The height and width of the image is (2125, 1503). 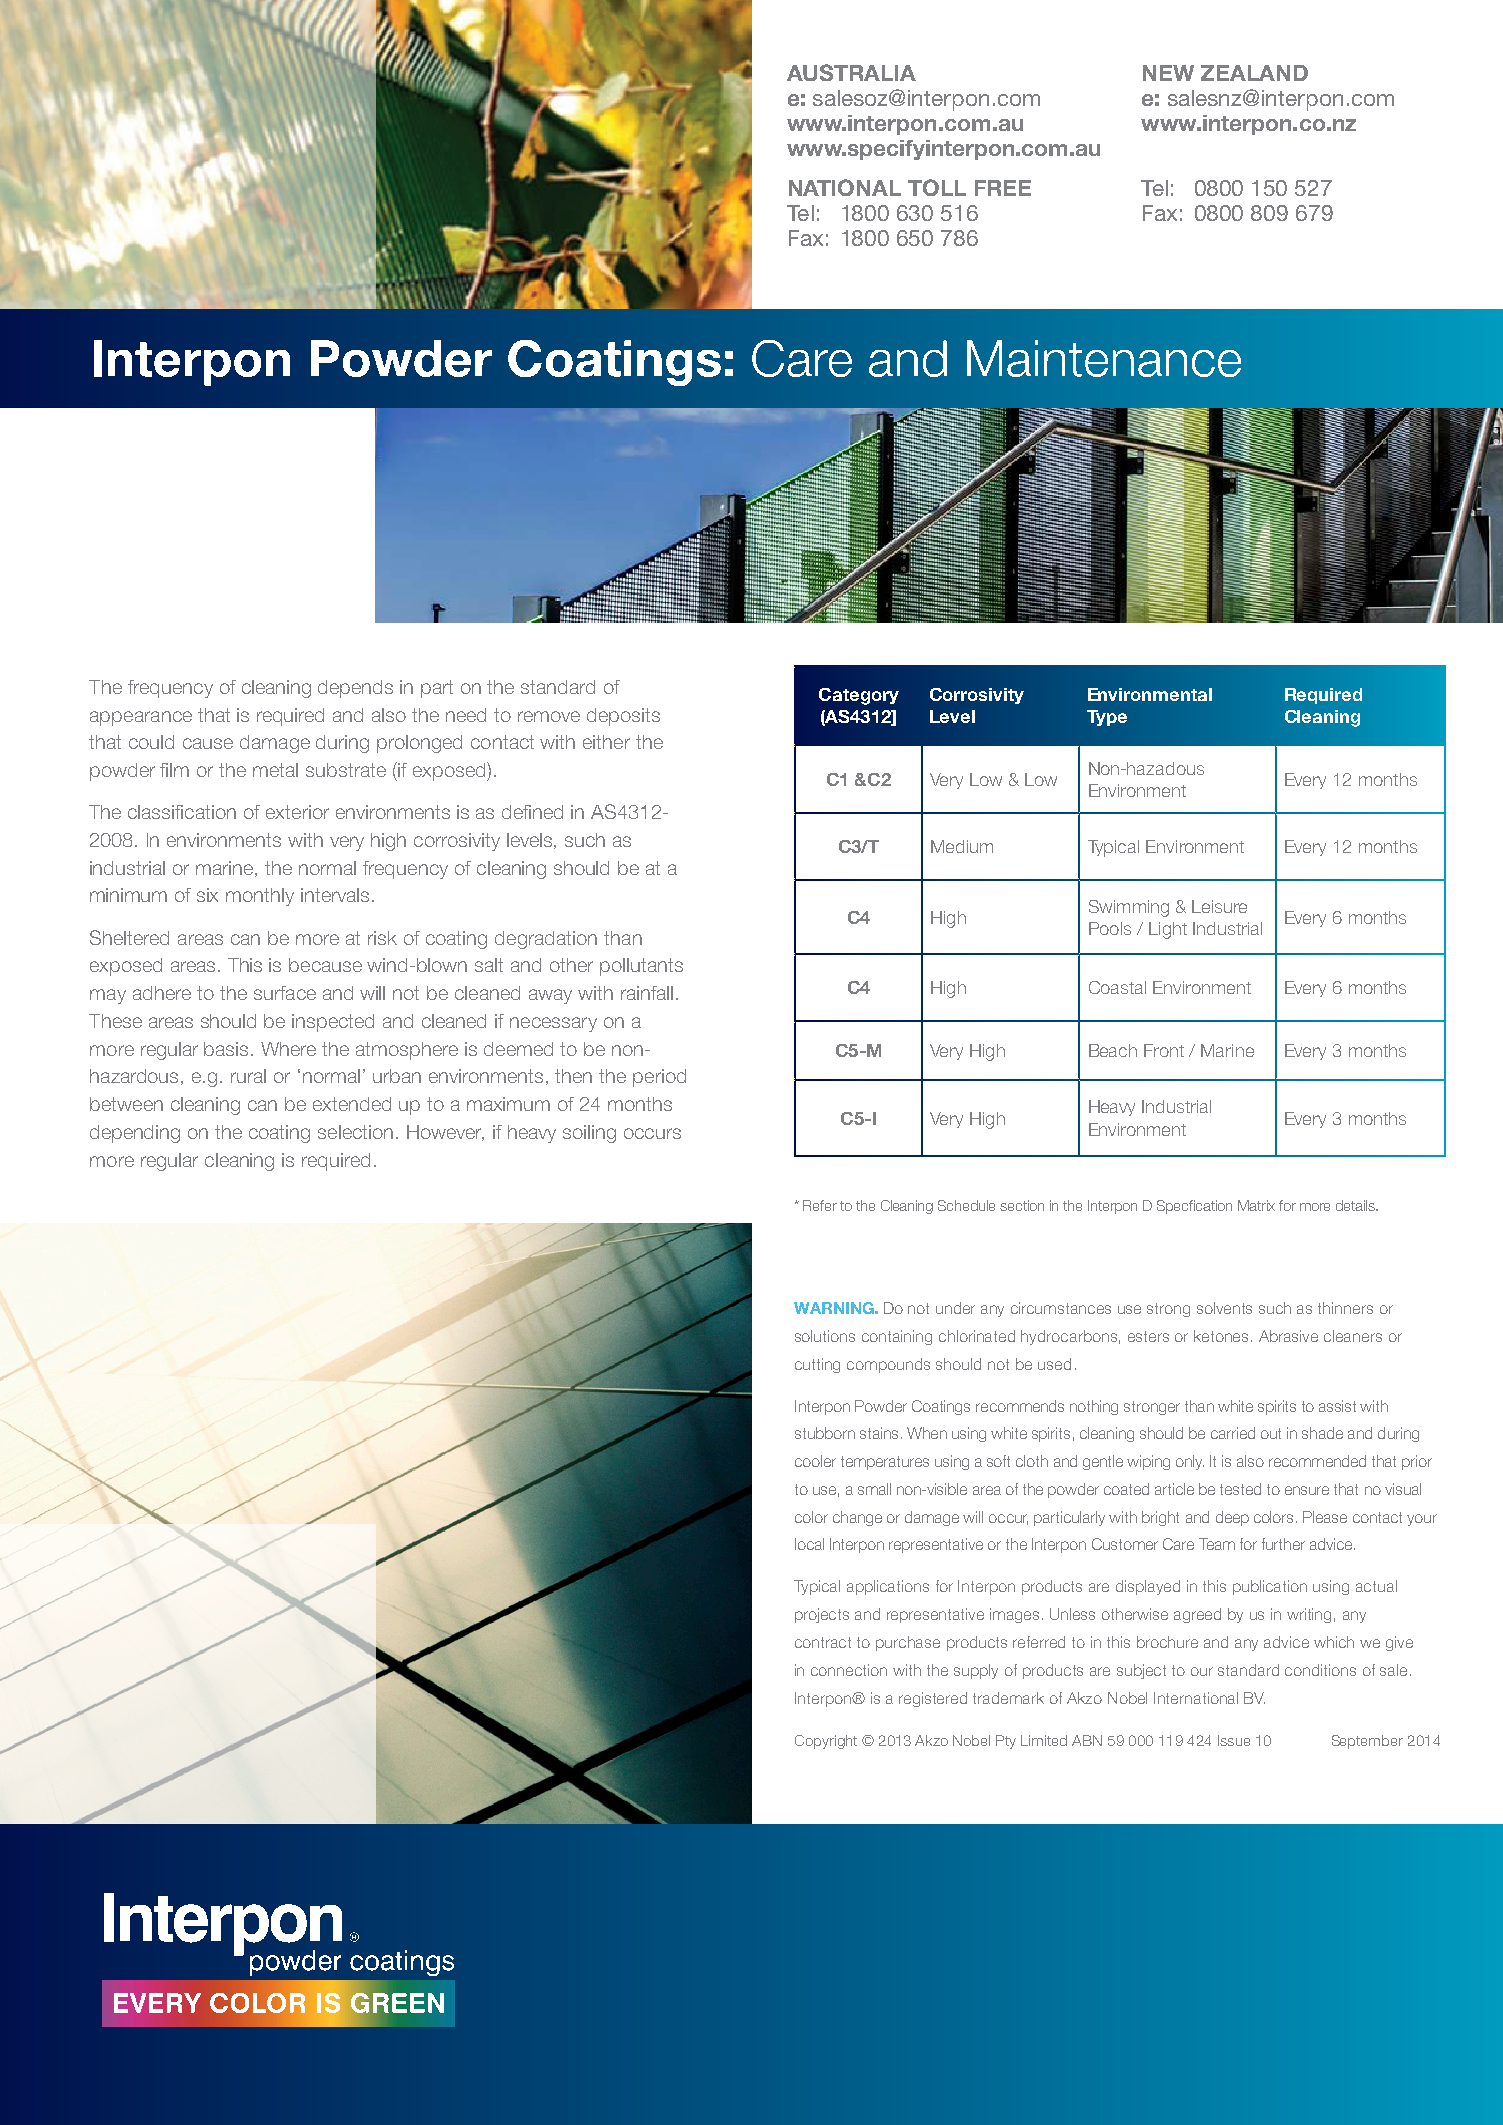 What do you see at coordinates (851, 72) in the image?
I see `AUSTRALIA` at bounding box center [851, 72].
